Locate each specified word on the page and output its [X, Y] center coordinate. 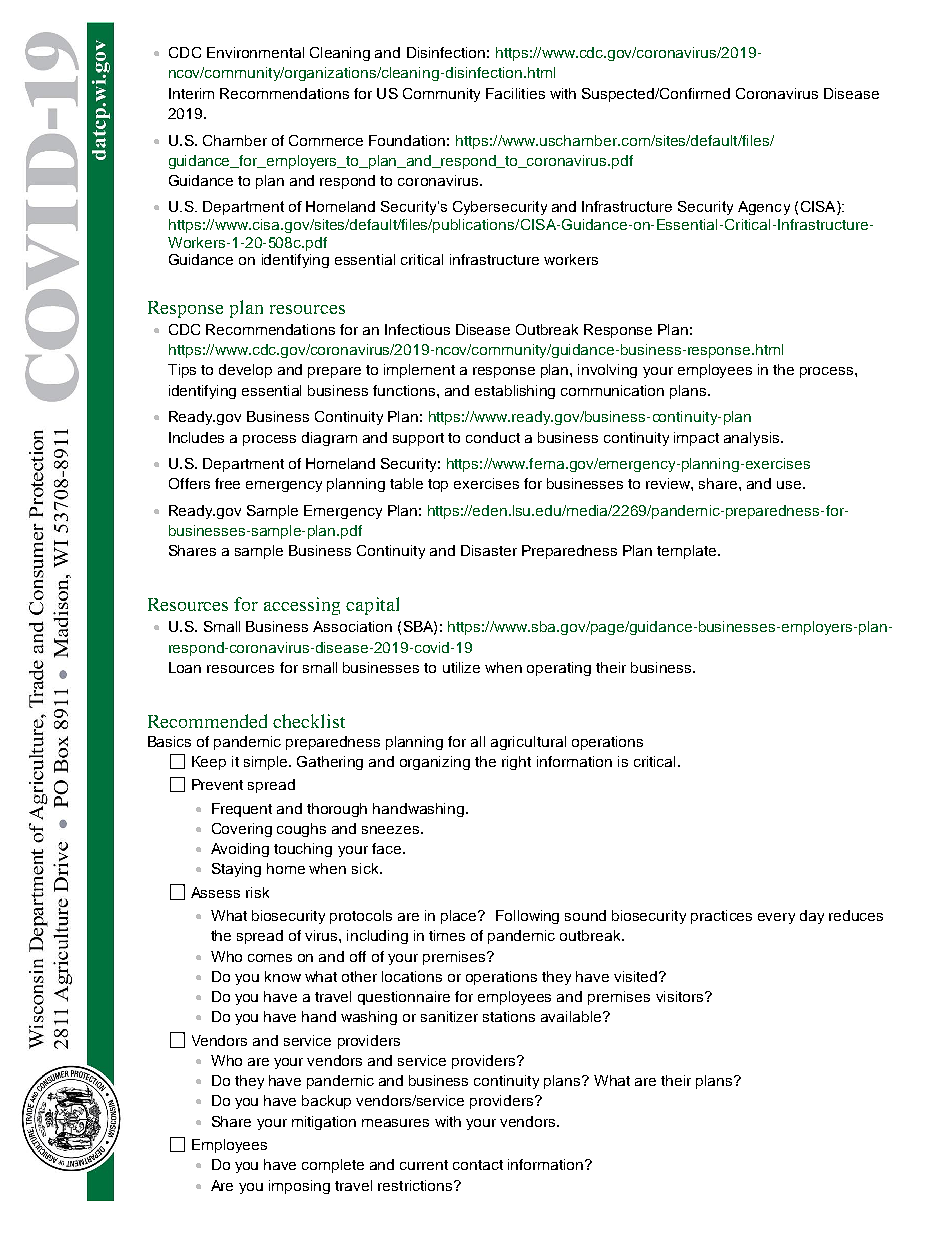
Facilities [515, 93]
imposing [299, 1187]
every [776, 918]
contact [478, 1165]
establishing [515, 392]
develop [245, 371]
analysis [753, 439]
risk [257, 892]
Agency [764, 208]
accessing [302, 606]
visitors [681, 996]
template [688, 552]
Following [527, 917]
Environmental [255, 52]
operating [559, 669]
